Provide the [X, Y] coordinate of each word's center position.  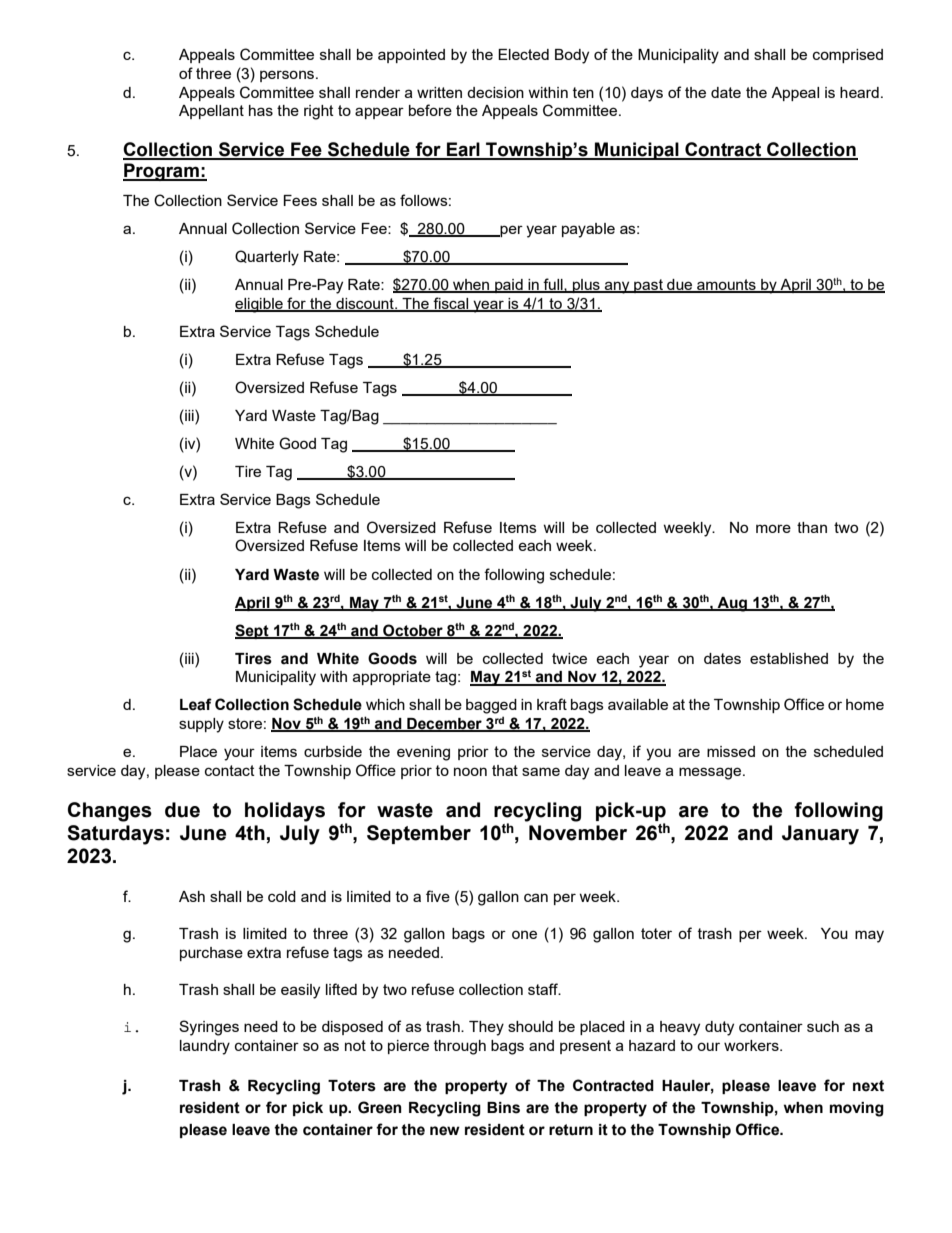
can [536, 897]
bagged [491, 706]
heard [859, 92]
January [820, 835]
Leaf [196, 704]
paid [509, 286]
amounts [726, 286]
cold [282, 896]
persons [288, 76]
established [789, 658]
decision [495, 92]
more [773, 528]
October [413, 631]
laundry [205, 1047]
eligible [260, 305]
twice [569, 658]
